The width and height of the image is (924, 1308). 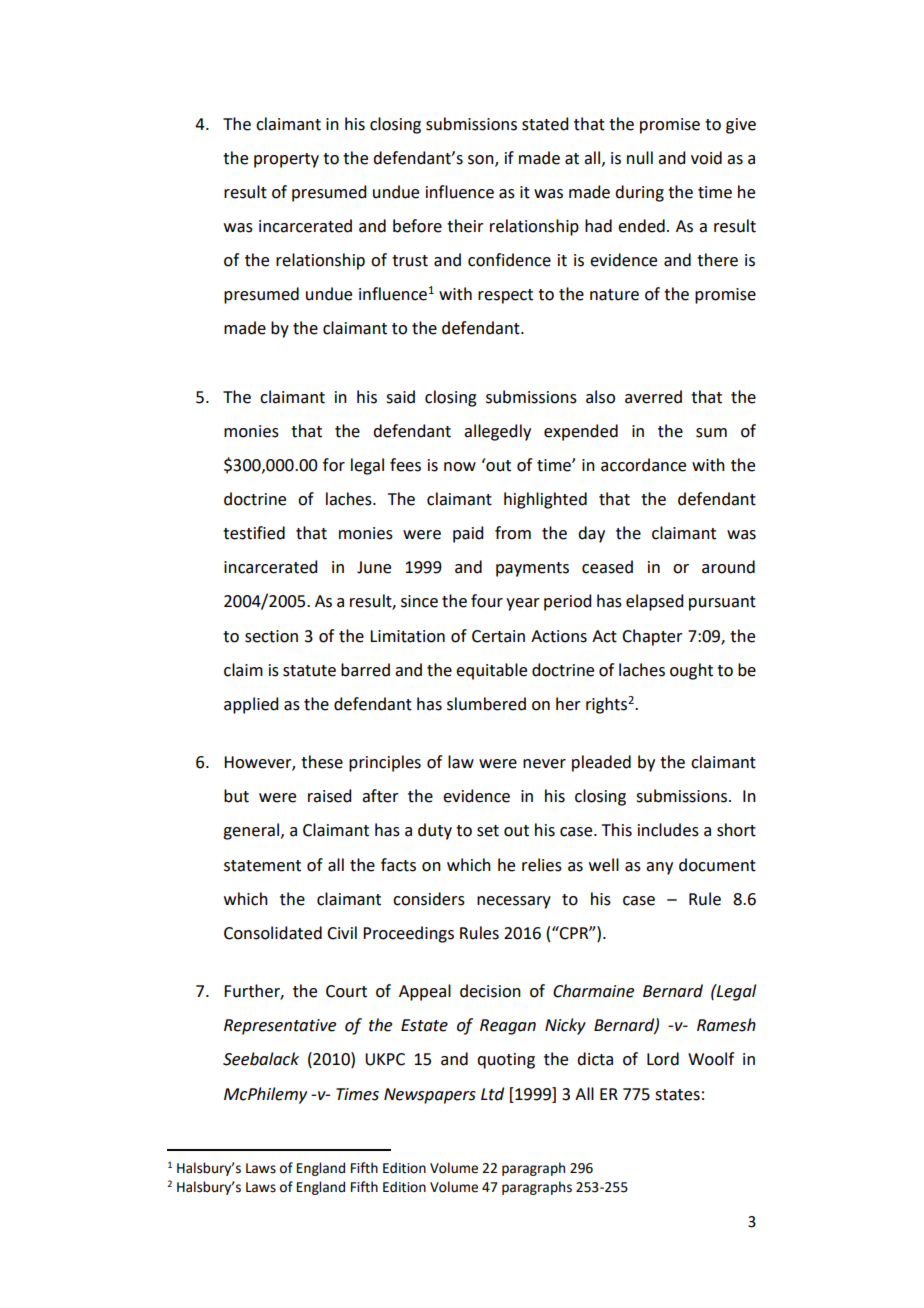 I want to click on section, so click(x=271, y=636).
